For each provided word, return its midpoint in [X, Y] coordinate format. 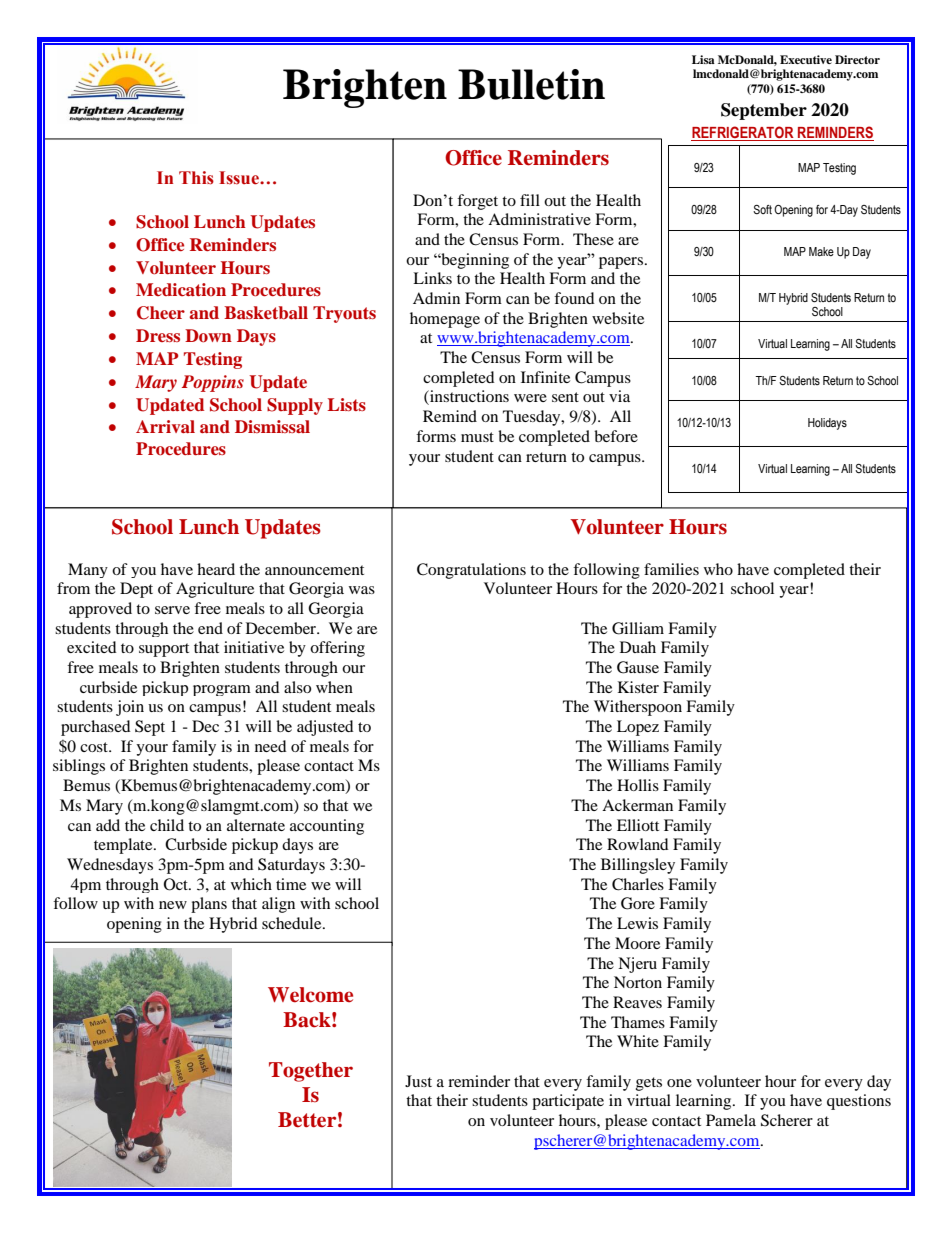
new [173, 905]
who [718, 569]
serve [172, 610]
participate [568, 1102]
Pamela [731, 1120]
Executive [806, 59]
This [196, 178]
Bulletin [531, 84]
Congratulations [471, 571]
